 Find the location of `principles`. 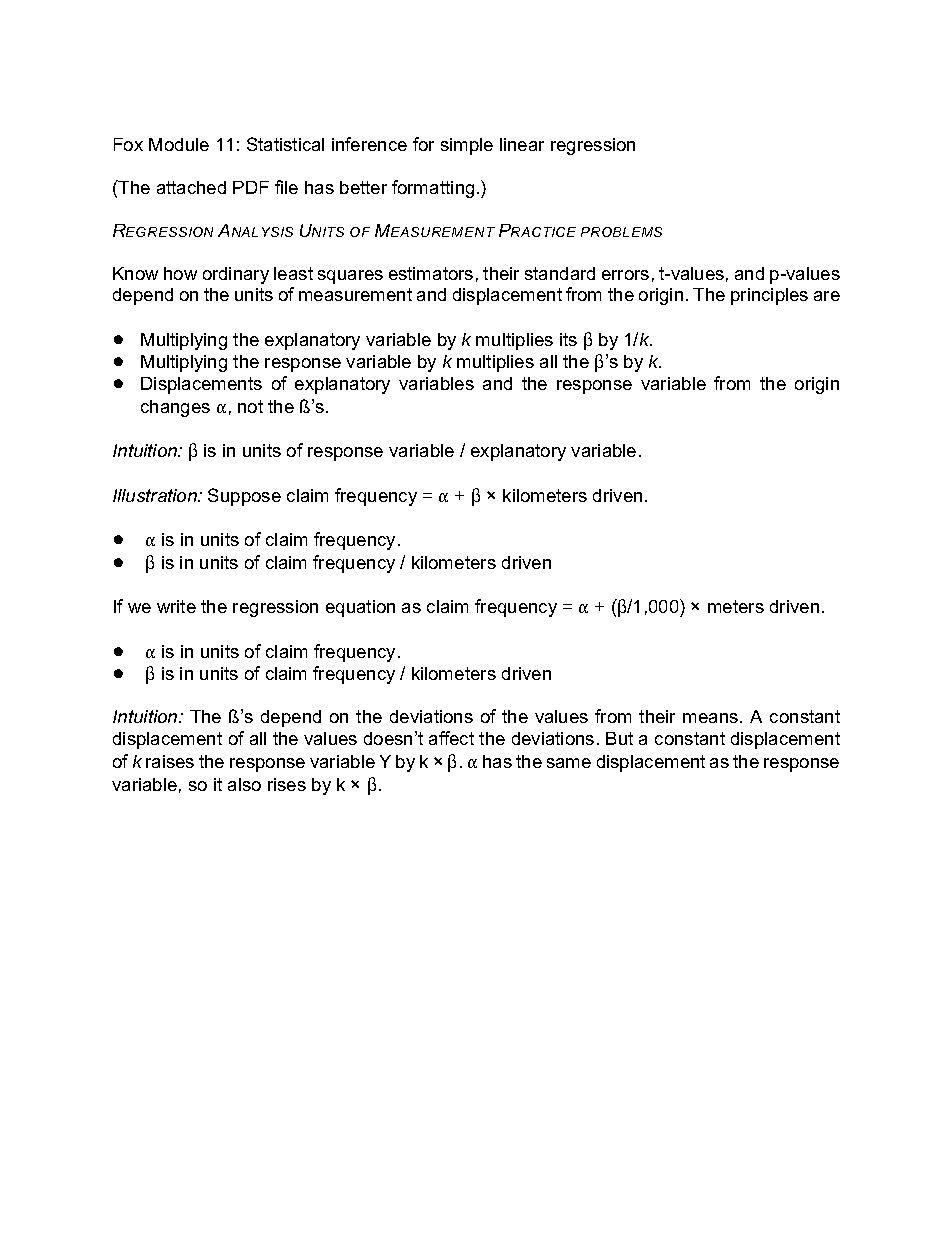

principles is located at coordinates (769, 296).
